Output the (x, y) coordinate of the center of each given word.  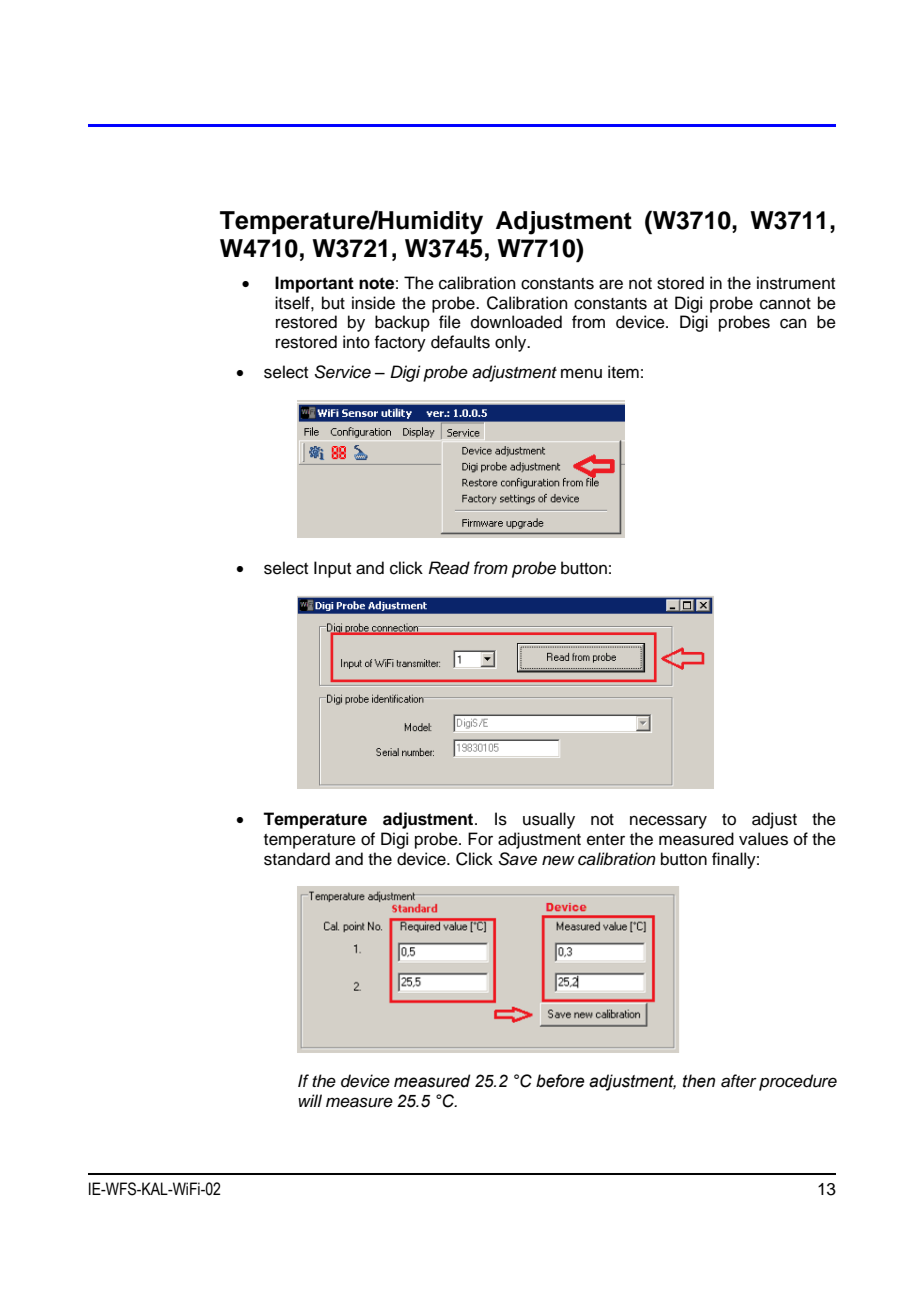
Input (332, 569)
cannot (785, 304)
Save (518, 859)
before (560, 1081)
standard (297, 859)
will (310, 1100)
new (558, 860)
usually (549, 820)
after (739, 1081)
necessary (668, 822)
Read (449, 568)
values (763, 839)
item (623, 372)
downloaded (516, 322)
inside (373, 303)
